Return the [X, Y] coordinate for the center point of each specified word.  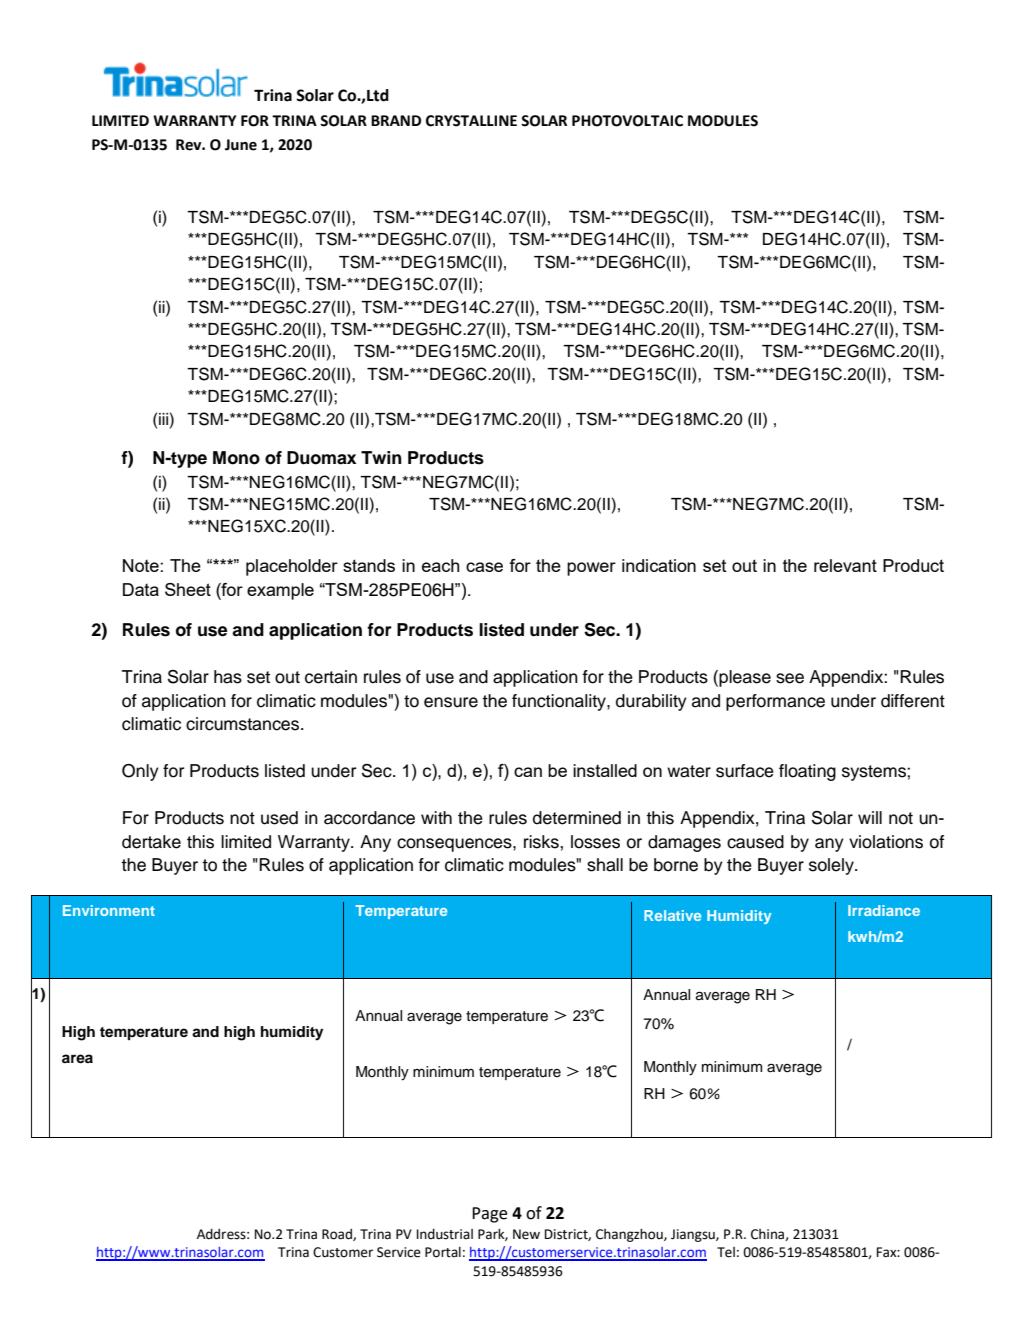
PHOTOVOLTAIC [627, 121]
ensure [451, 702]
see [790, 678]
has [228, 677]
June [241, 145]
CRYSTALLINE [471, 121]
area [77, 1059]
